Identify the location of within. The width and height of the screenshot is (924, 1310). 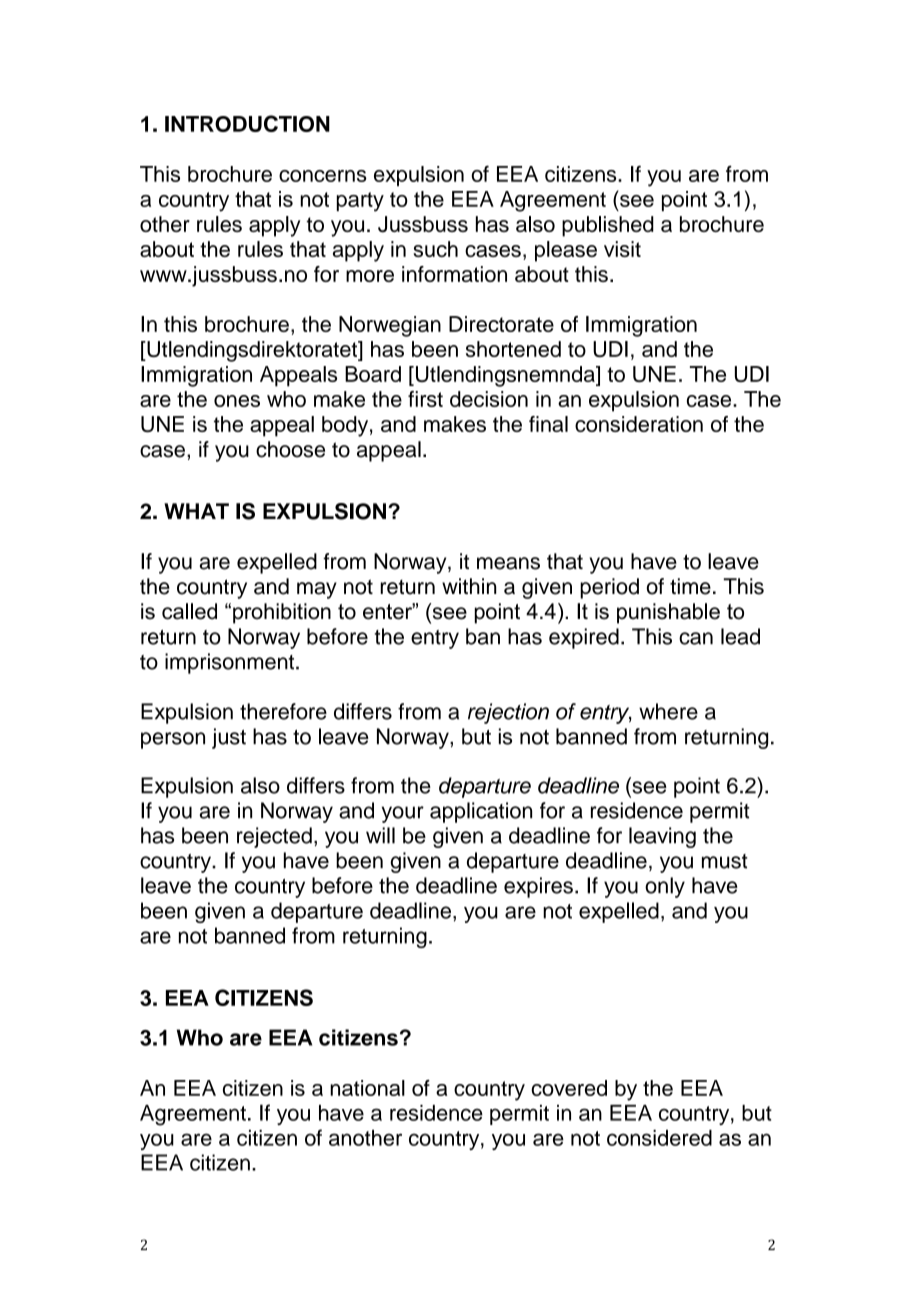
(469, 586).
